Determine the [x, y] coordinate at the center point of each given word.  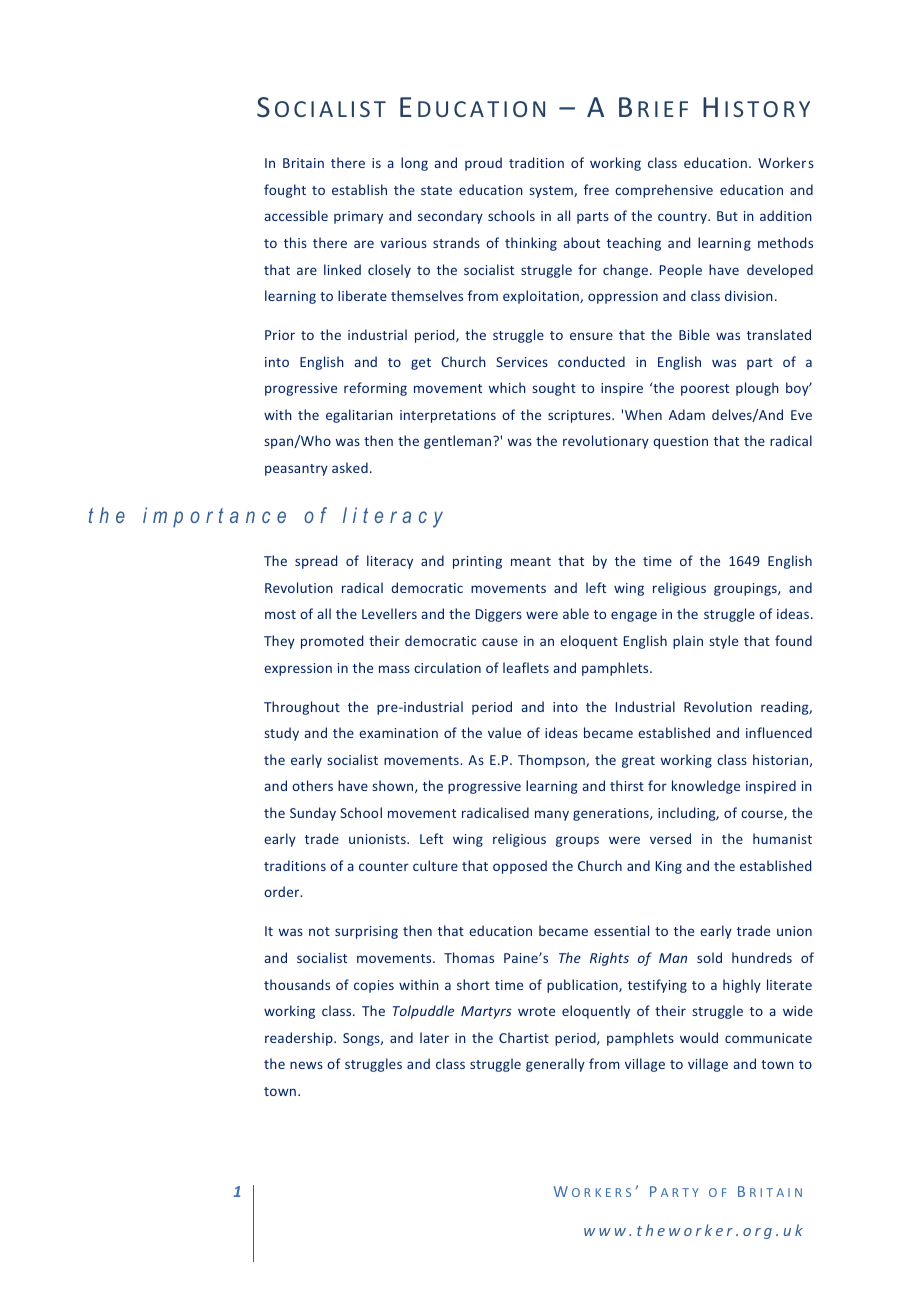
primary [358, 217]
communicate [768, 1038]
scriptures [580, 416]
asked [350, 467]
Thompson [552, 761]
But [727, 216]
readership [300, 1039]
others [312, 785]
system [552, 192]
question [680, 442]
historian [780, 759]
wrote [536, 1011]
